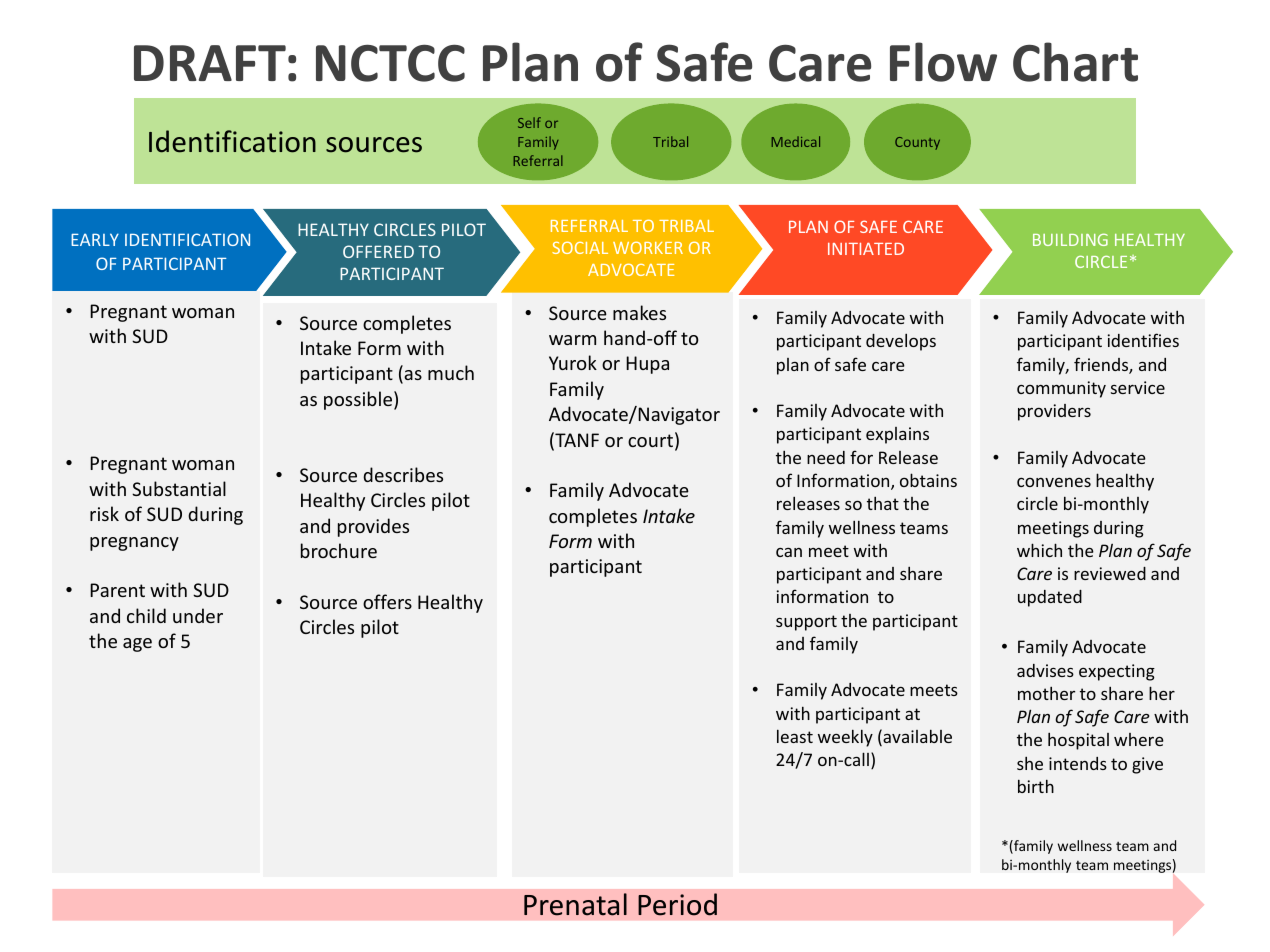  What do you see at coordinates (795, 736) in the screenshot?
I see `least` at bounding box center [795, 736].
